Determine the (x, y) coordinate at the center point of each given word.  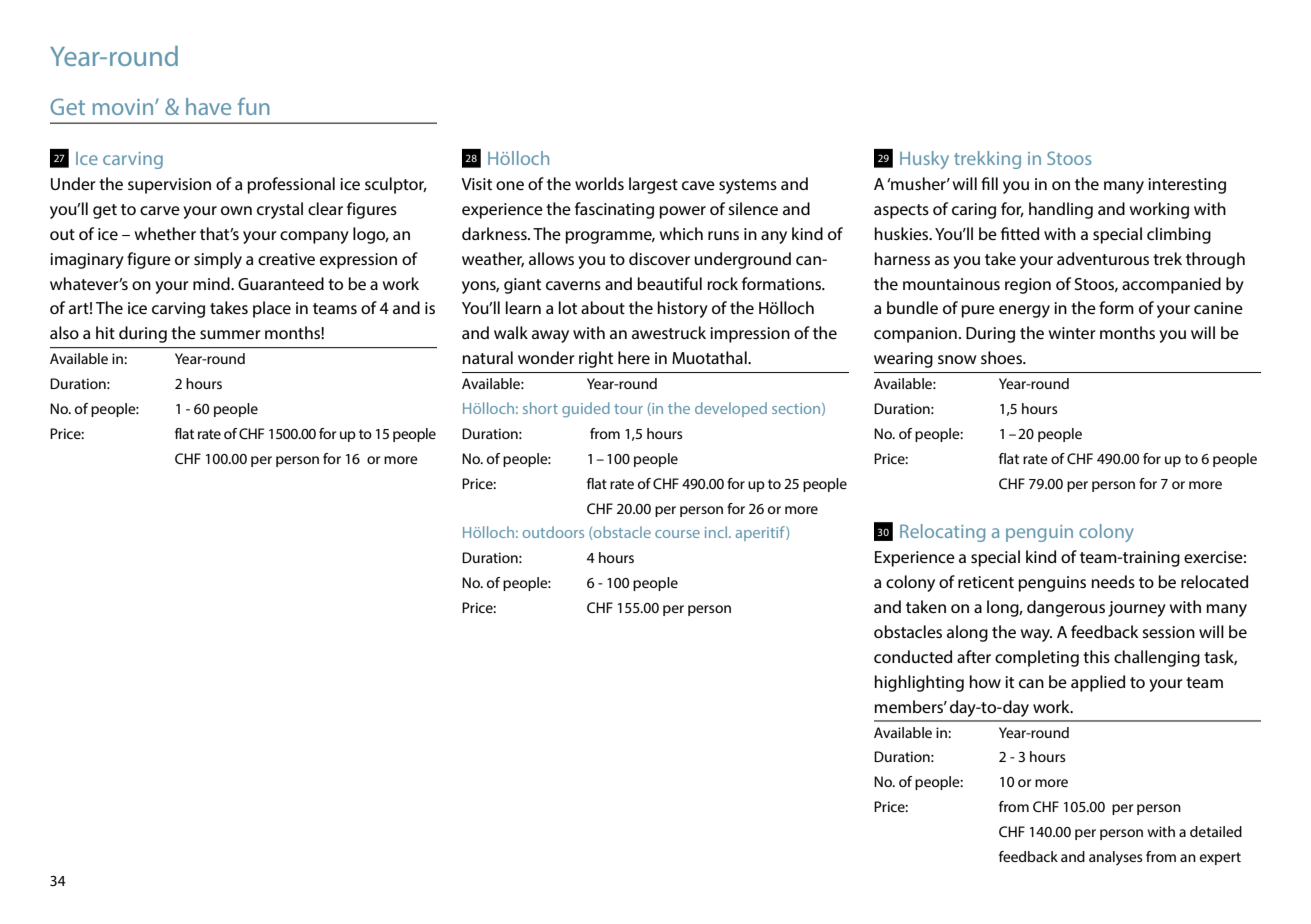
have (208, 106)
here (634, 357)
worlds (599, 183)
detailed (1216, 831)
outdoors (553, 532)
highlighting (919, 683)
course (677, 534)
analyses (1116, 858)
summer (230, 334)
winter (1072, 333)
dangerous (1066, 608)
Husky (924, 160)
